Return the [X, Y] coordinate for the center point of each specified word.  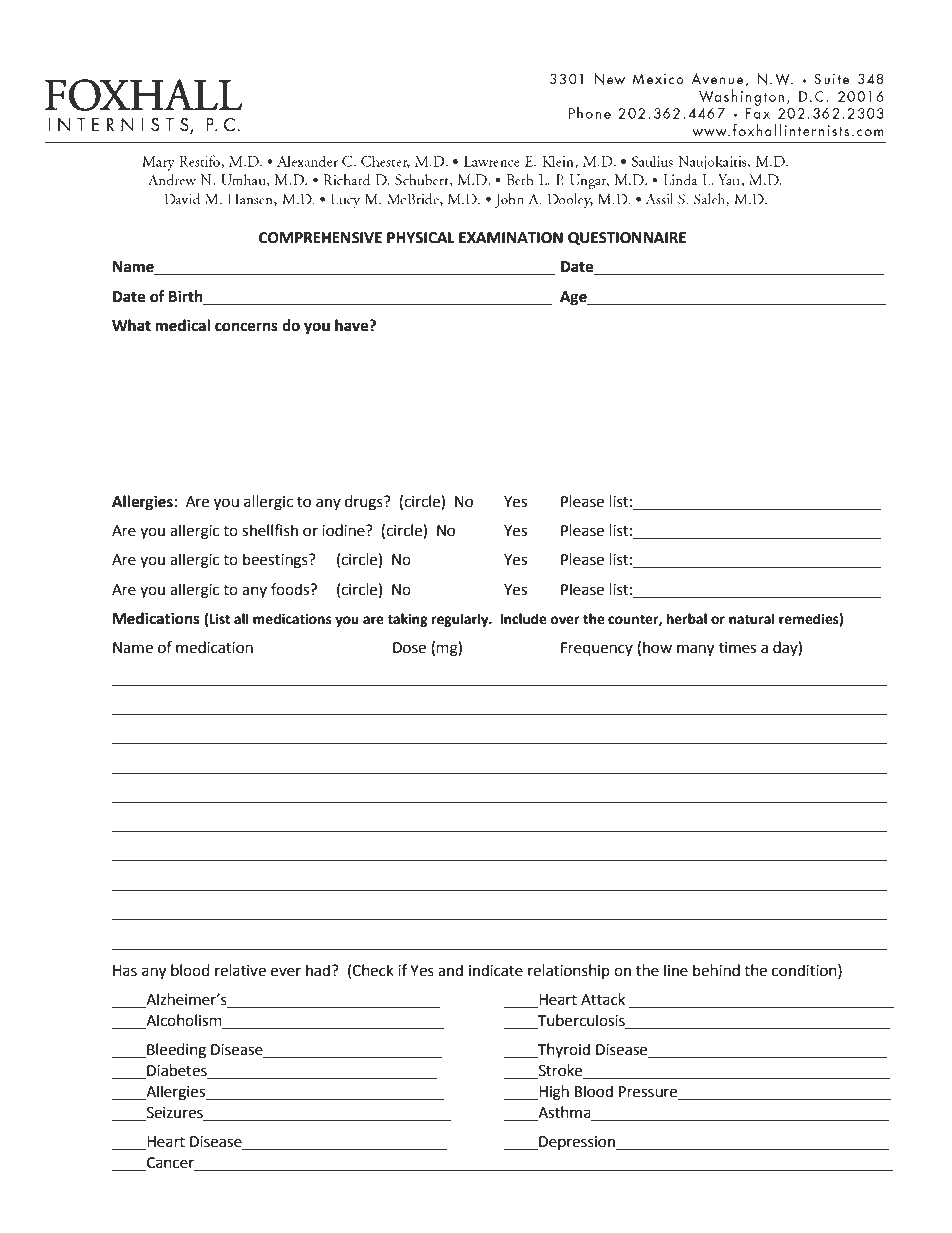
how [657, 647]
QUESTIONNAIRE [627, 238]
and [450, 970]
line [676, 970]
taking [407, 620]
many [695, 650]
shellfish [270, 530]
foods [291, 589]
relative [240, 970]
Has [125, 971]
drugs [365, 503]
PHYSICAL [421, 238]
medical [182, 325]
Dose [409, 648]
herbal [687, 619]
